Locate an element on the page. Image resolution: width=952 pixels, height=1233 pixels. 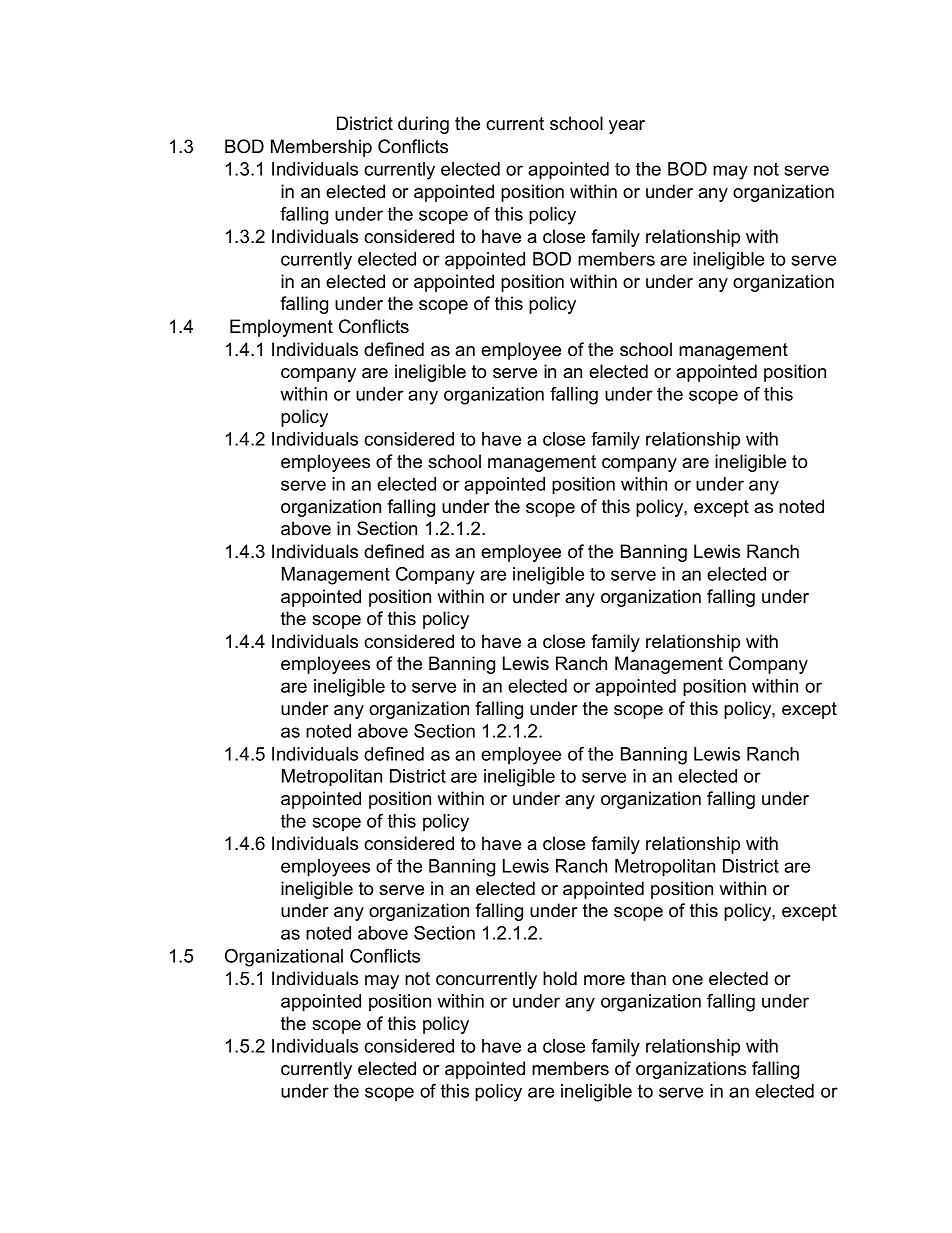
one is located at coordinates (687, 980).
